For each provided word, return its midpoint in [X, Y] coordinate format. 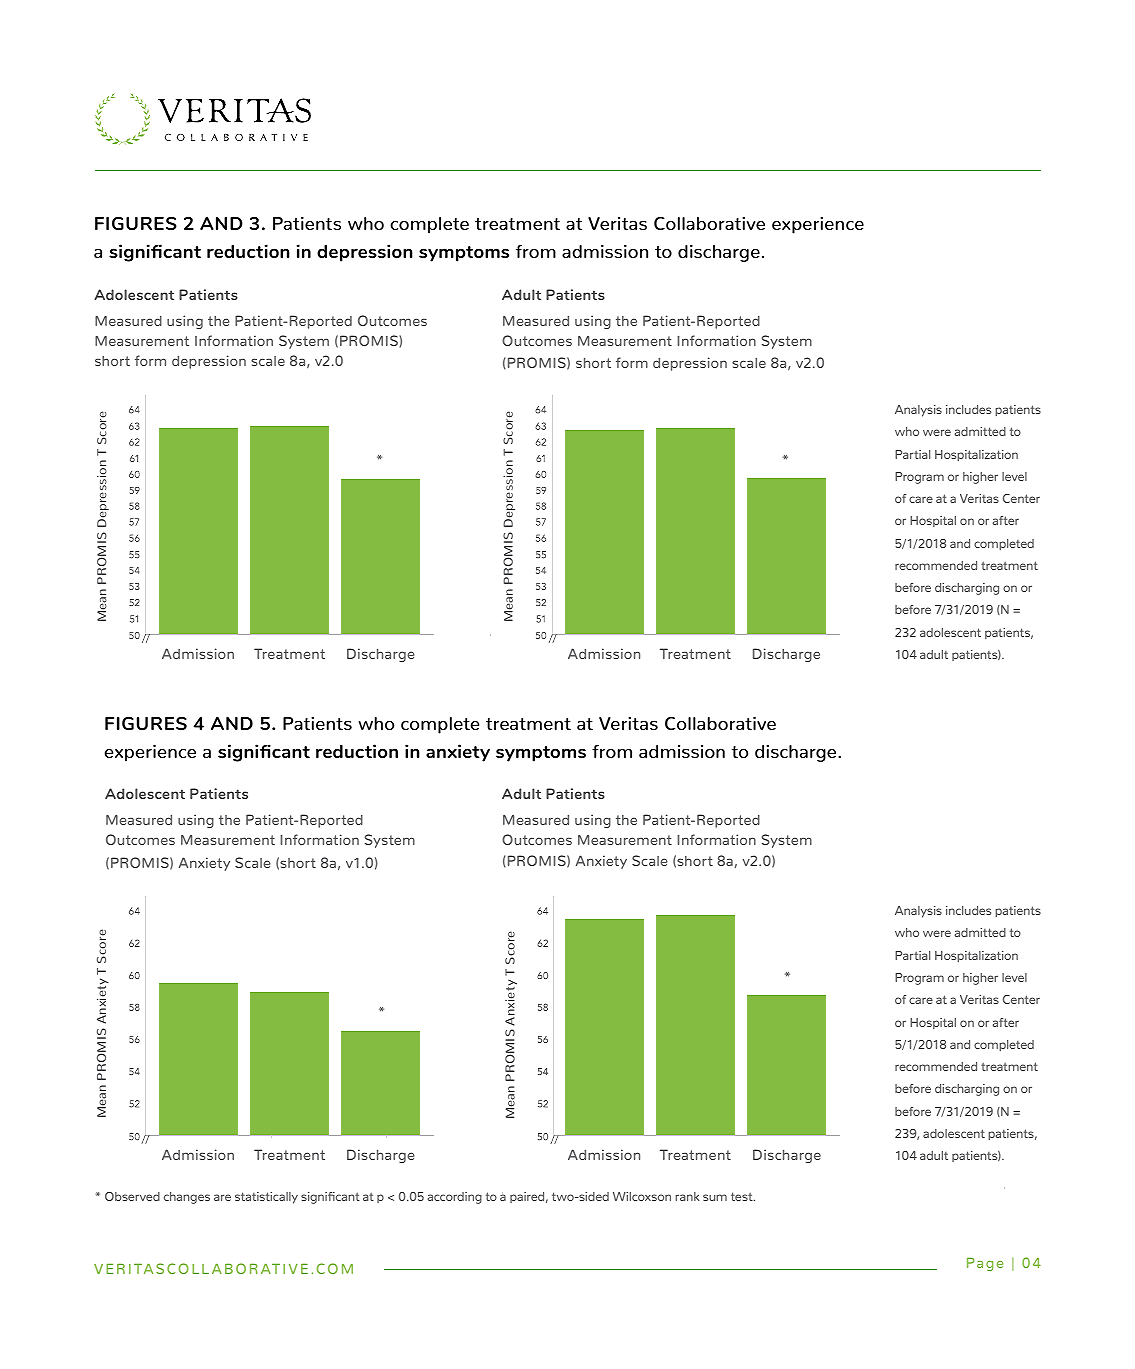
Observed [132, 1196]
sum [715, 1197]
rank [687, 1196]
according [455, 1198]
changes [187, 1198]
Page [985, 1264]
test [743, 1196]
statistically [266, 1198]
